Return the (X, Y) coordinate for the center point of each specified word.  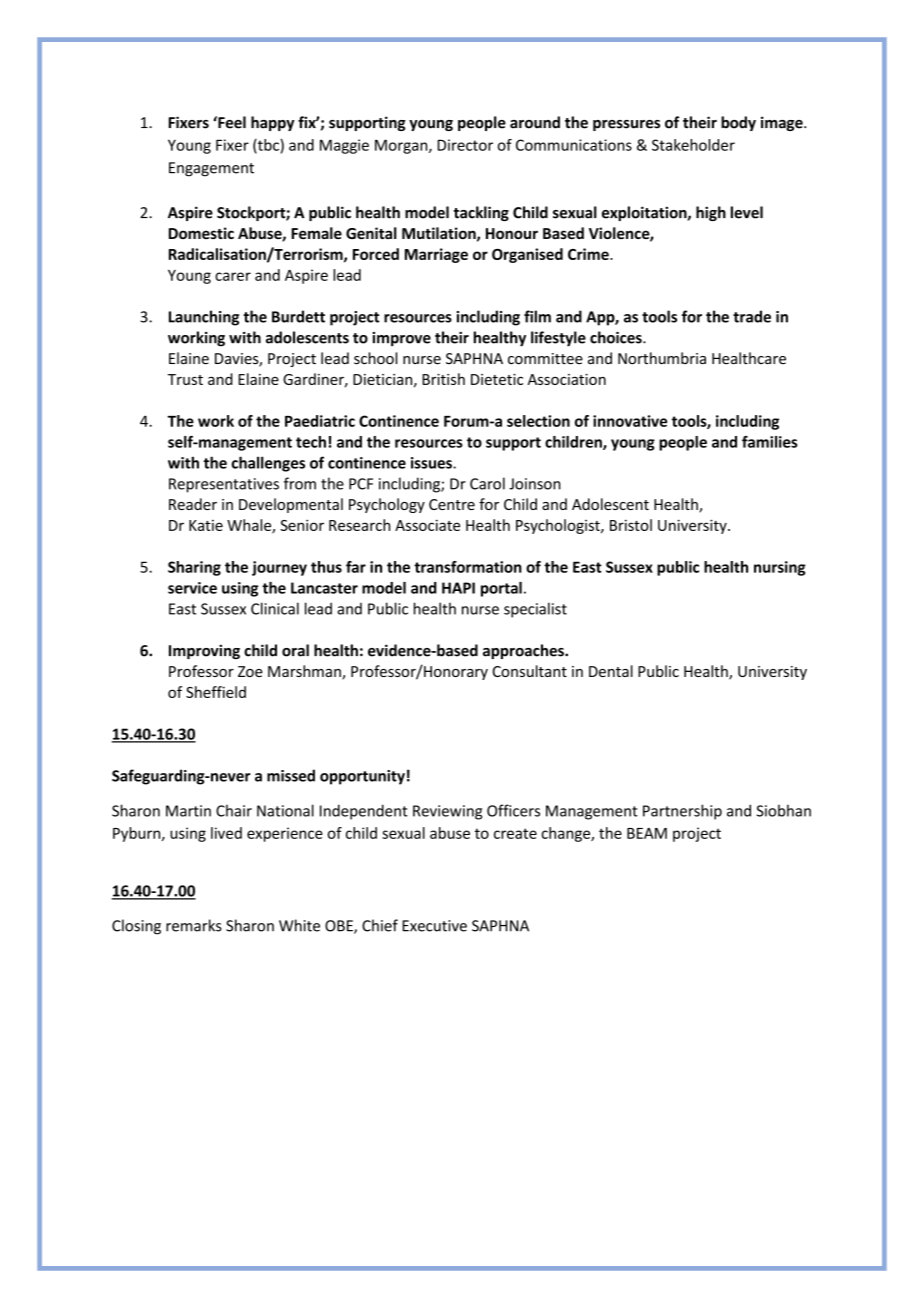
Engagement (211, 169)
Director (465, 145)
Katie (206, 525)
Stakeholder (693, 145)
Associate (427, 525)
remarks (194, 925)
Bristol (631, 525)
